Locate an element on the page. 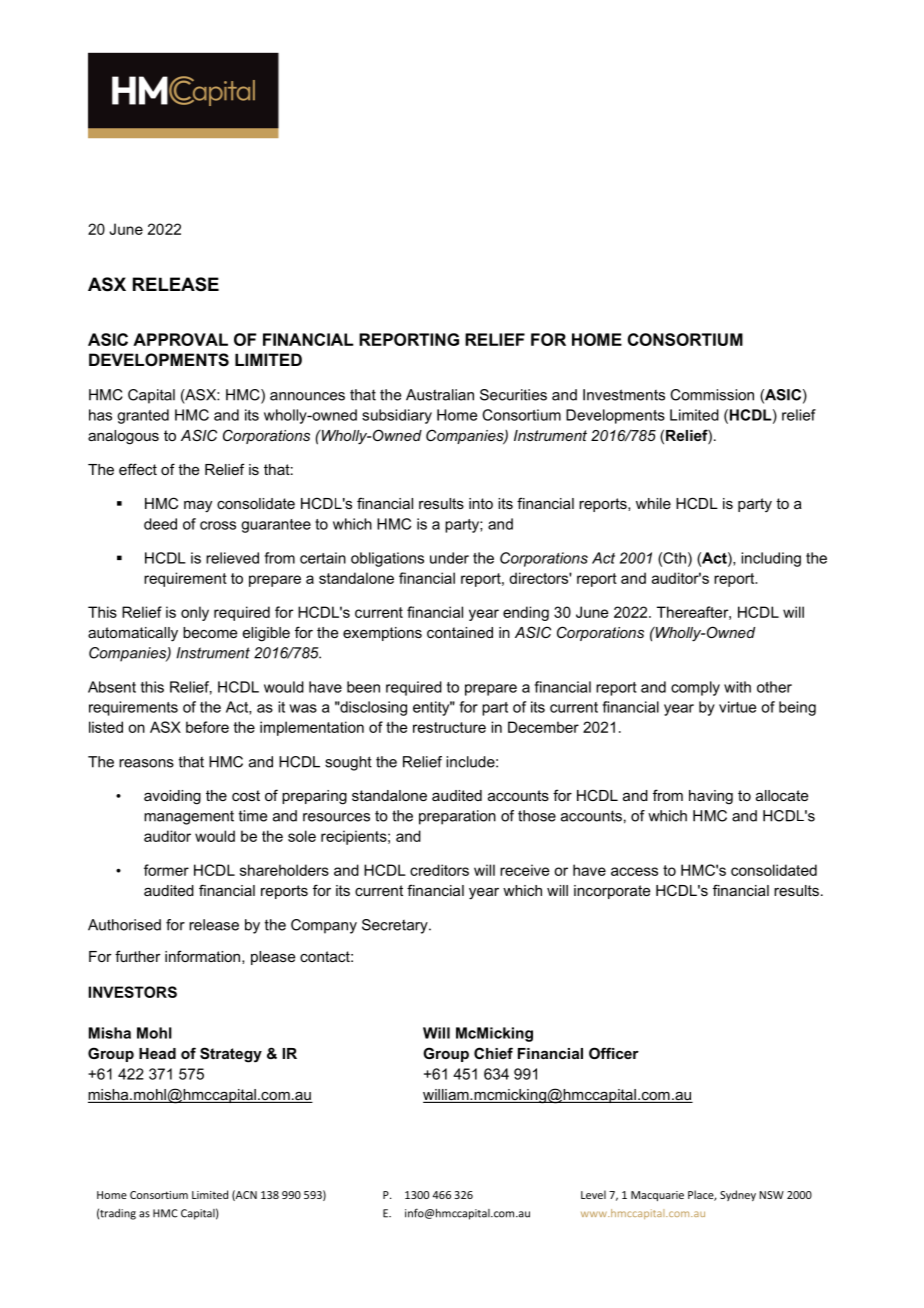 The image size is (924, 1308). become is located at coordinates (210, 632).
